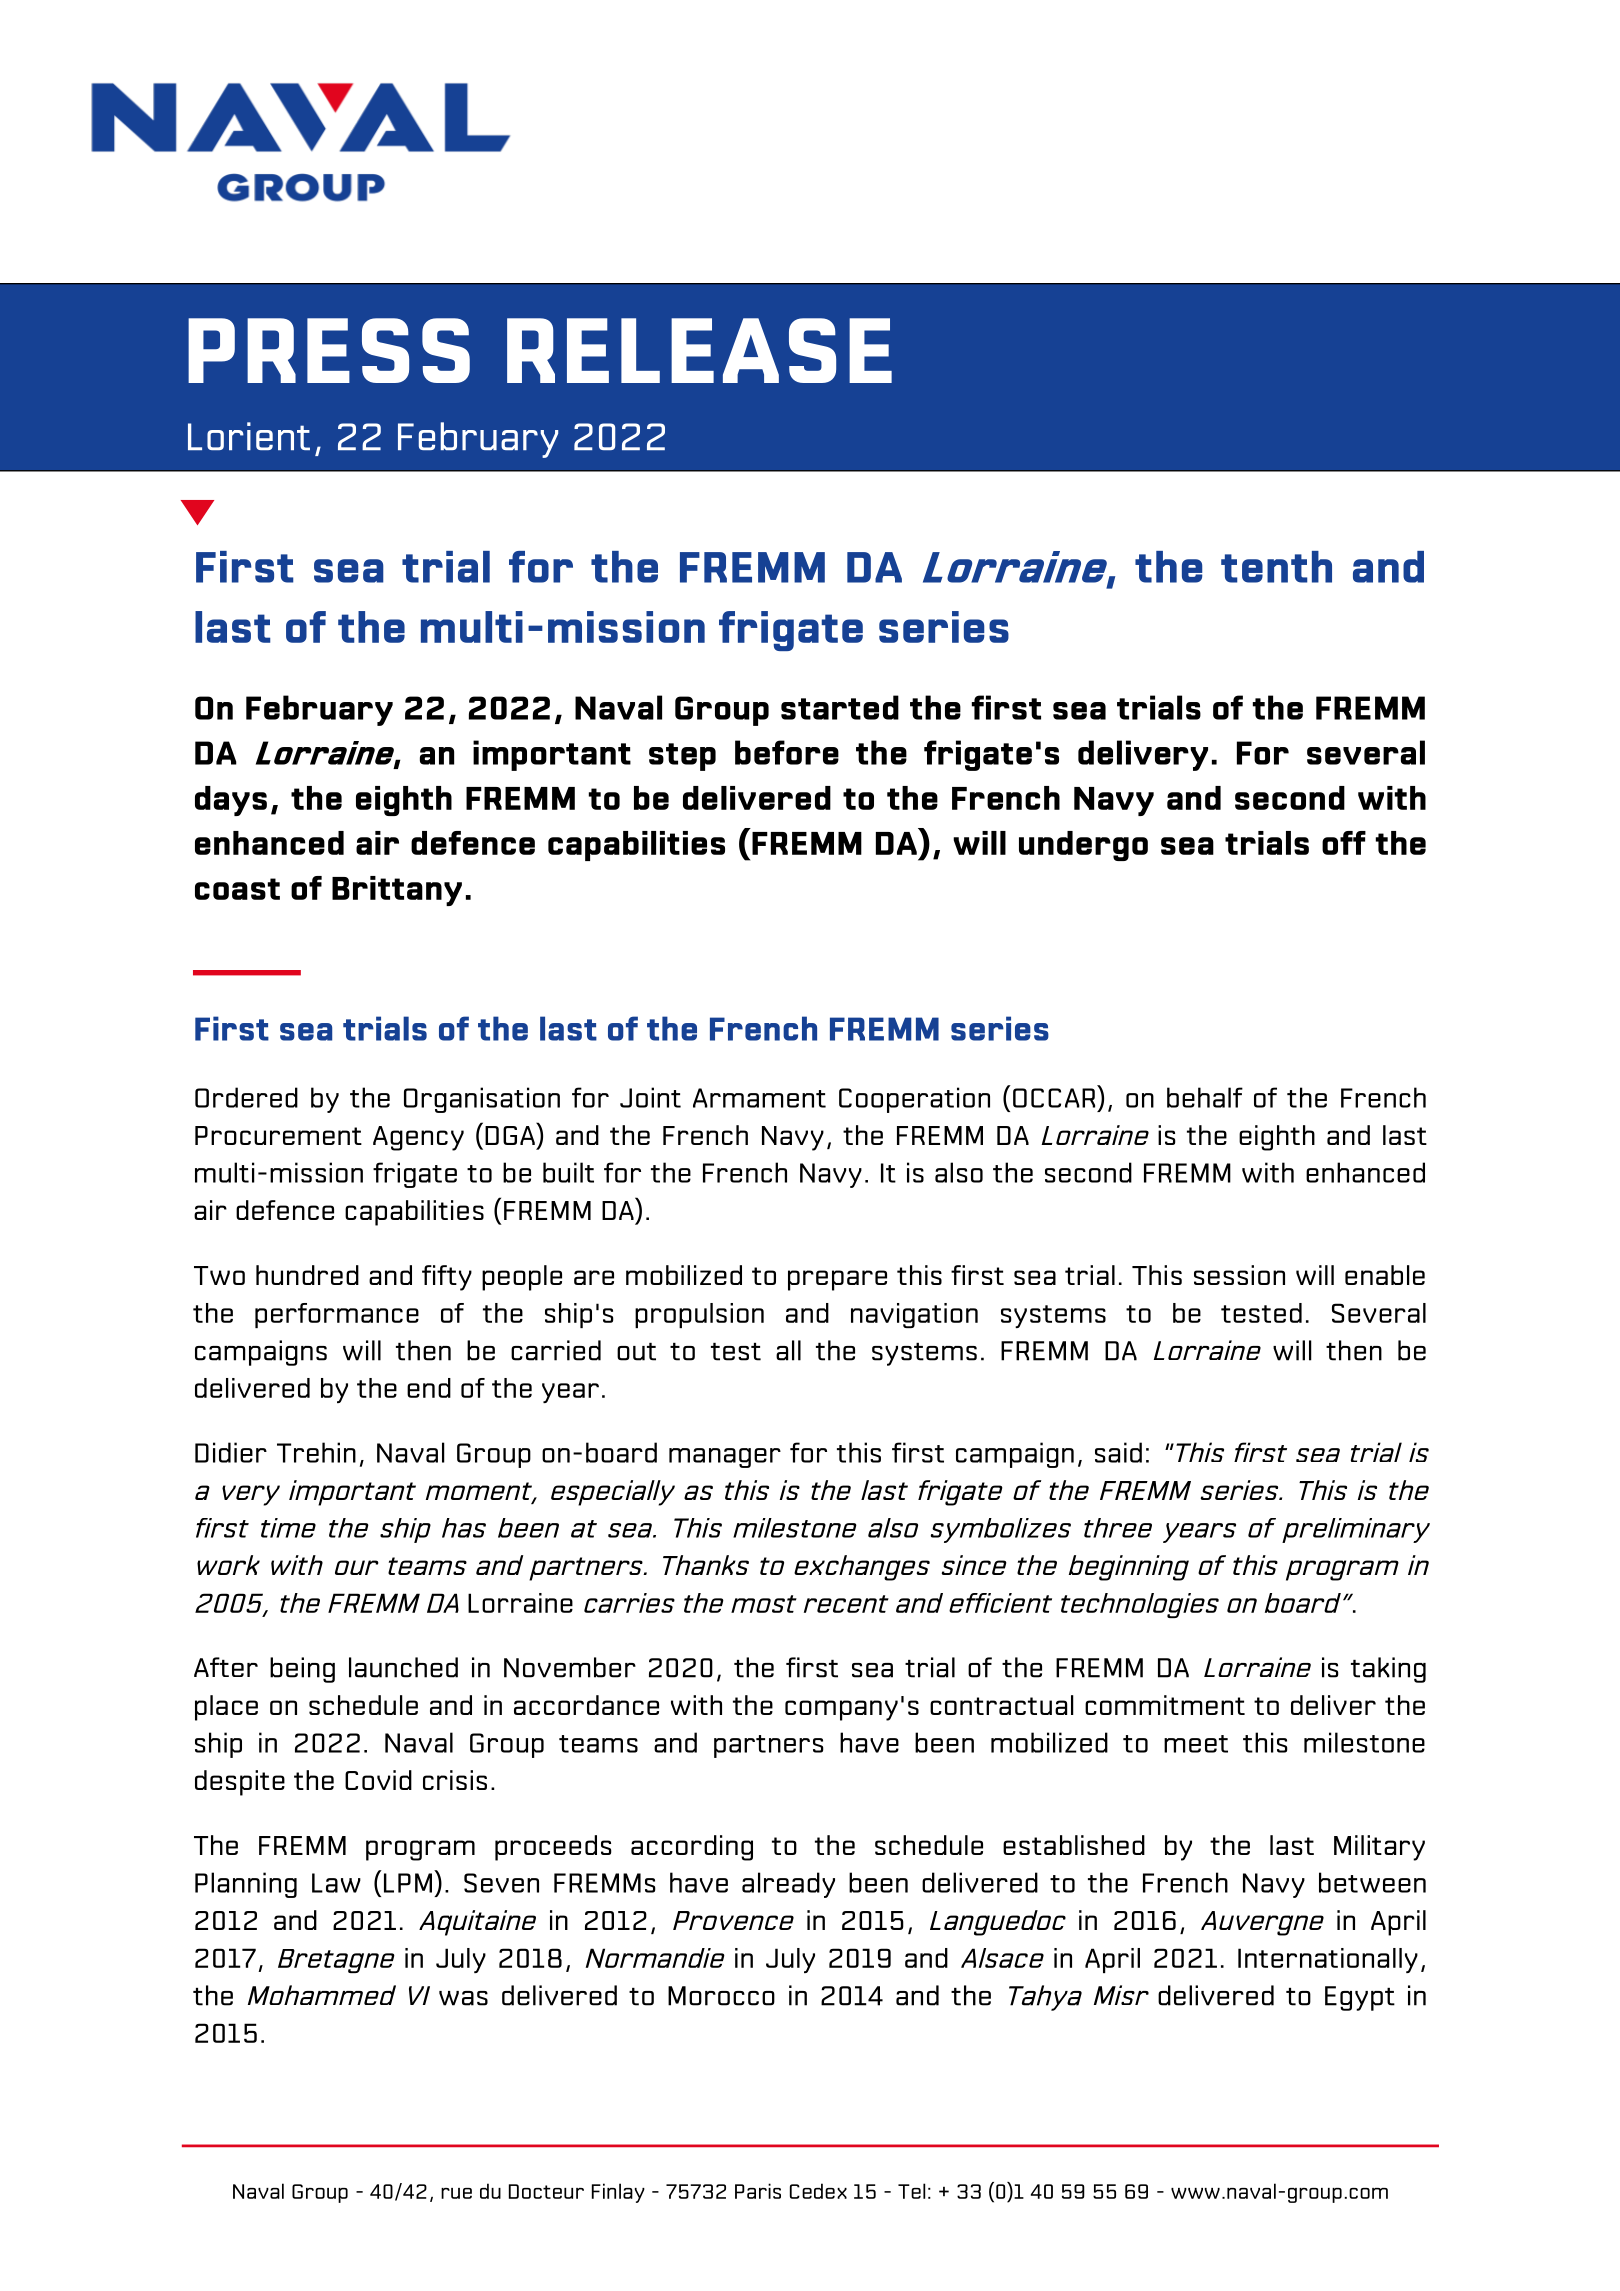  What do you see at coordinates (329, 350) in the page?
I see `PRESS` at bounding box center [329, 350].
